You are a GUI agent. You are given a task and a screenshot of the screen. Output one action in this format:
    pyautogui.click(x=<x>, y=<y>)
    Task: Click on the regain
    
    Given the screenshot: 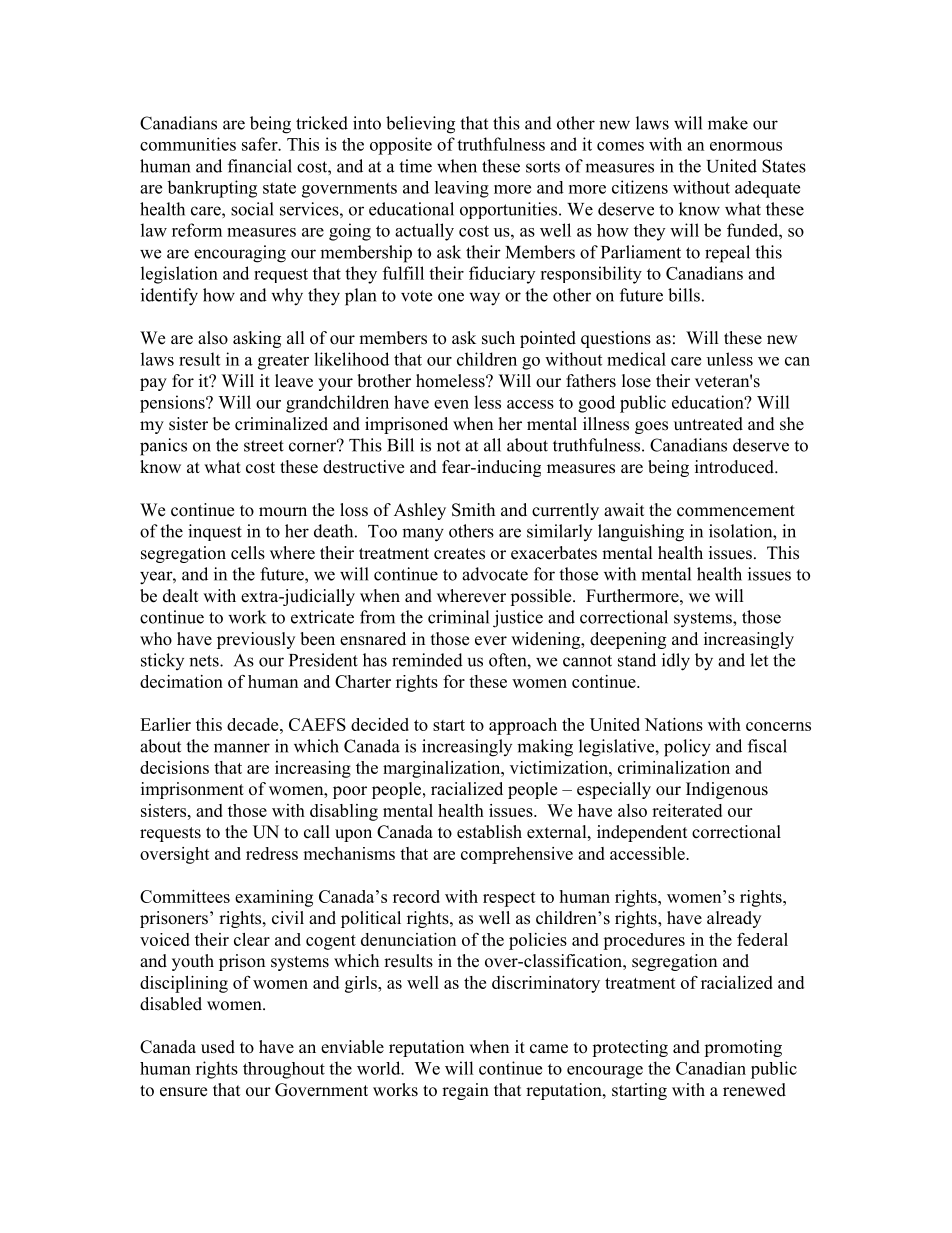 What is the action you would take?
    pyautogui.click(x=465, y=1091)
